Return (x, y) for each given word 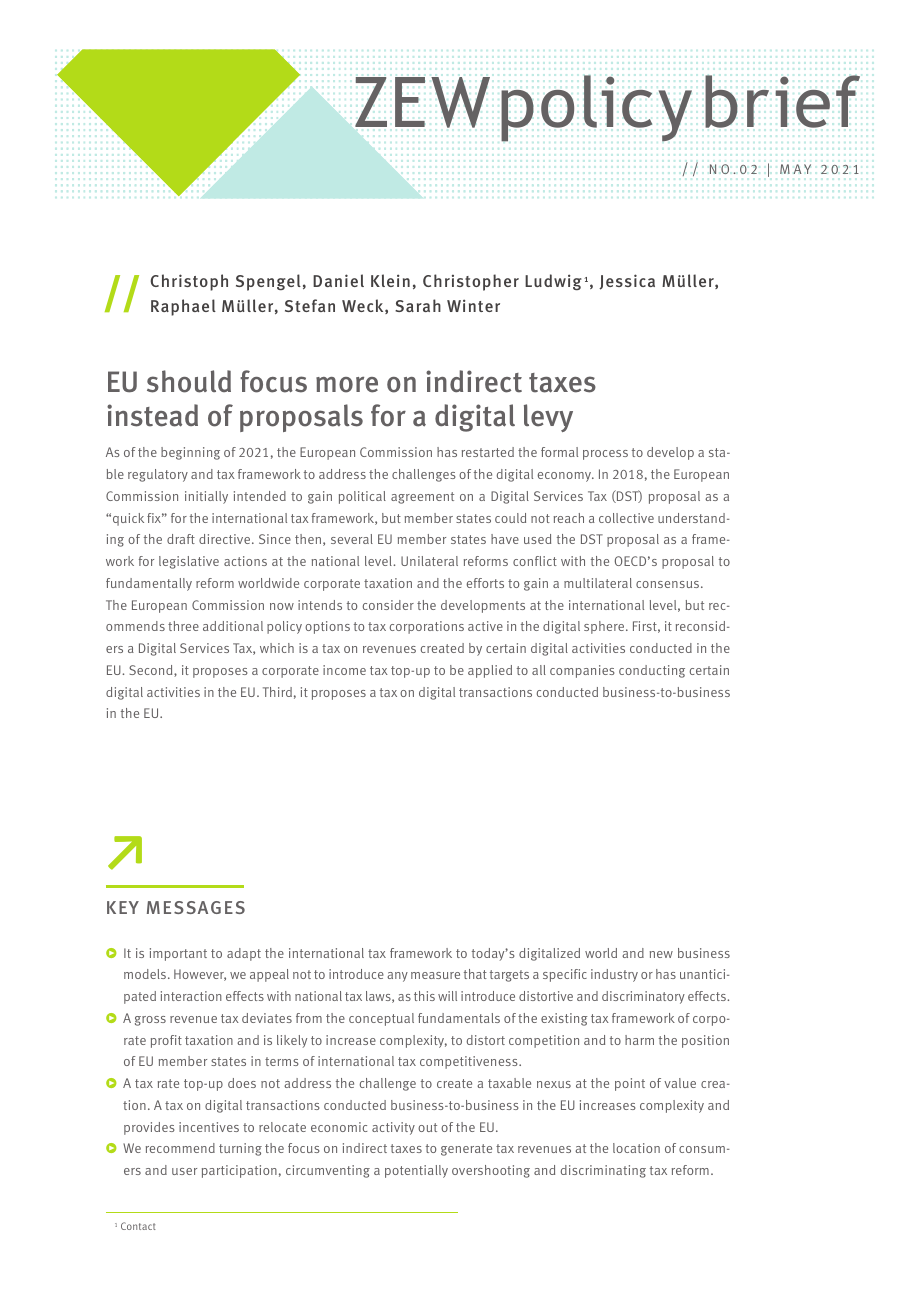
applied (490, 671)
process (605, 455)
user (184, 1171)
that (475, 974)
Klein (390, 280)
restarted (488, 452)
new (661, 954)
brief (782, 101)
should (189, 381)
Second (152, 671)
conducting (652, 671)
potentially (416, 1171)
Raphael (183, 307)
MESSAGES (196, 907)
